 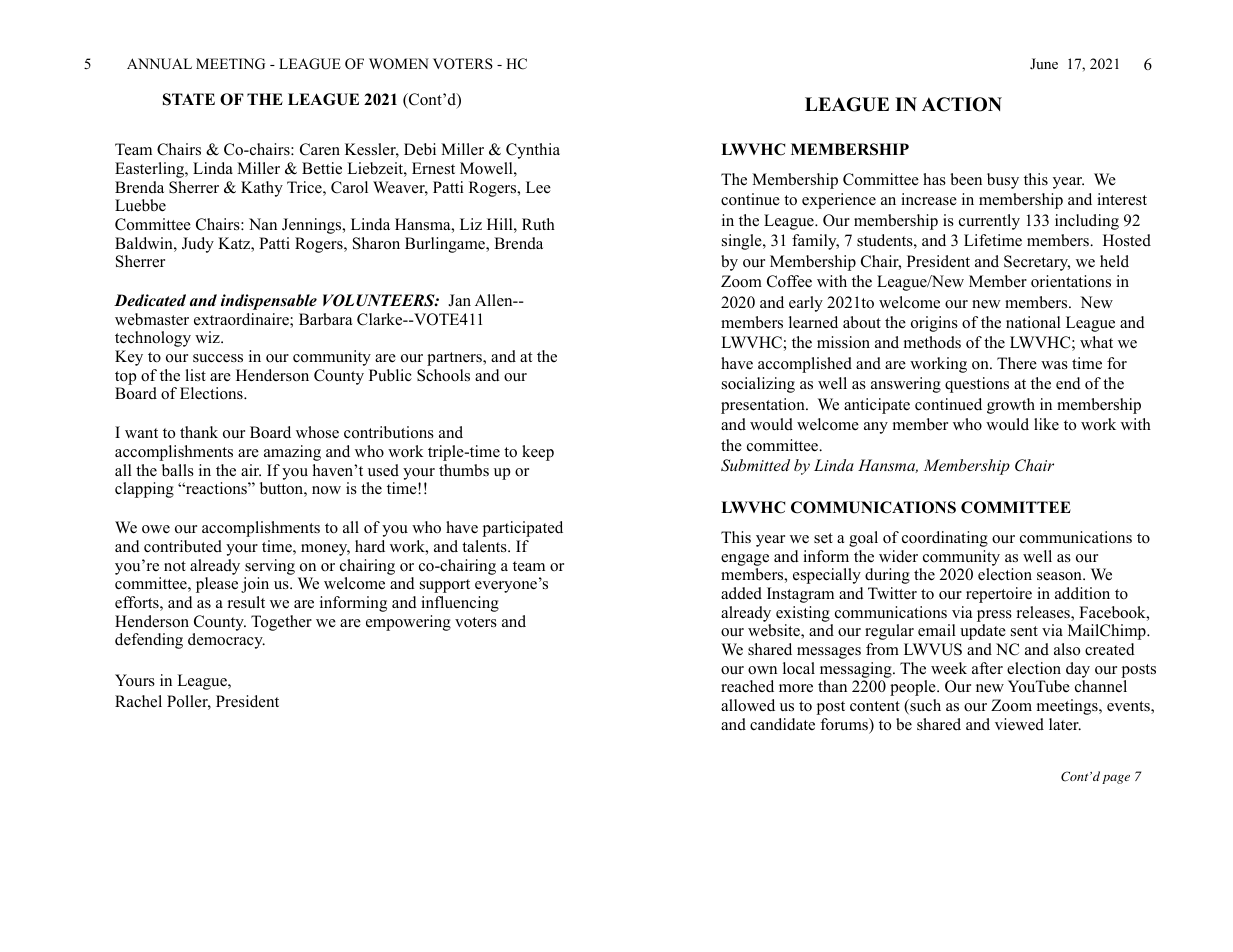 I want to click on Rachel, so click(x=138, y=701).
